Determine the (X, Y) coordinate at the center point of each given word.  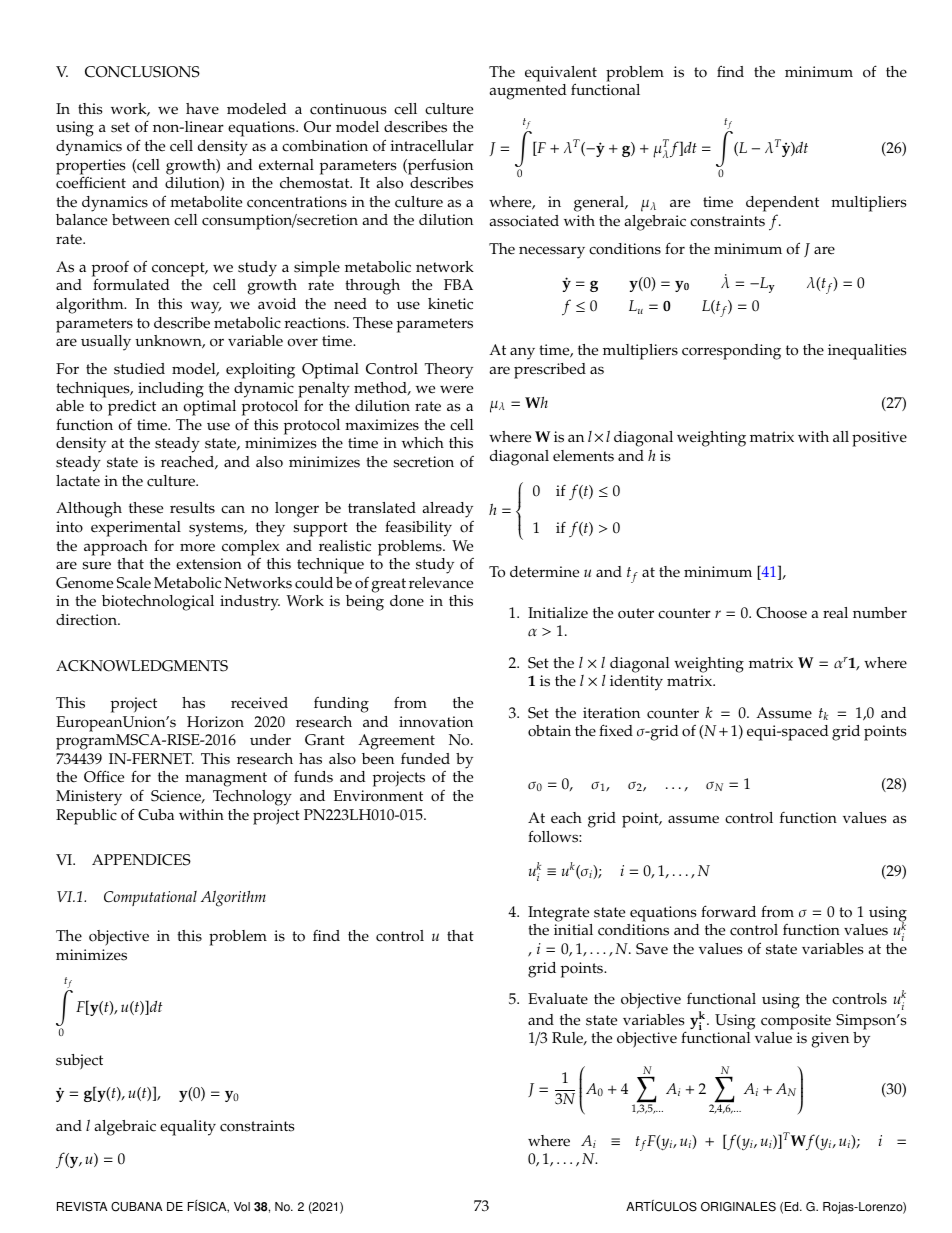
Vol (242, 1207)
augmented (528, 92)
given (830, 1040)
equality (188, 1128)
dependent (782, 205)
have (202, 109)
